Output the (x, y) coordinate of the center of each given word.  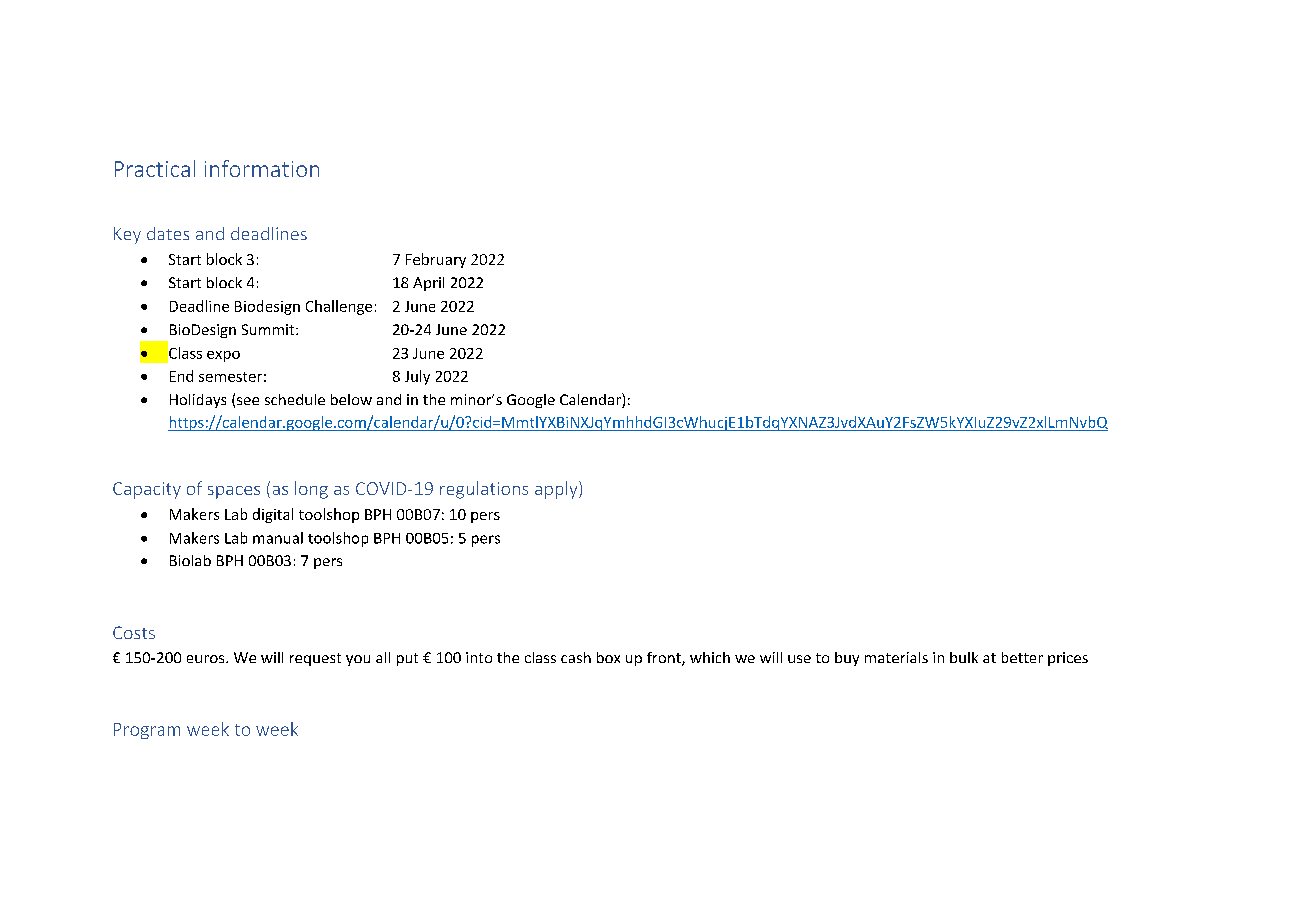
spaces (234, 492)
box (608, 657)
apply (557, 490)
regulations (484, 490)
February (436, 260)
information (262, 168)
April (428, 284)
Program (147, 731)
